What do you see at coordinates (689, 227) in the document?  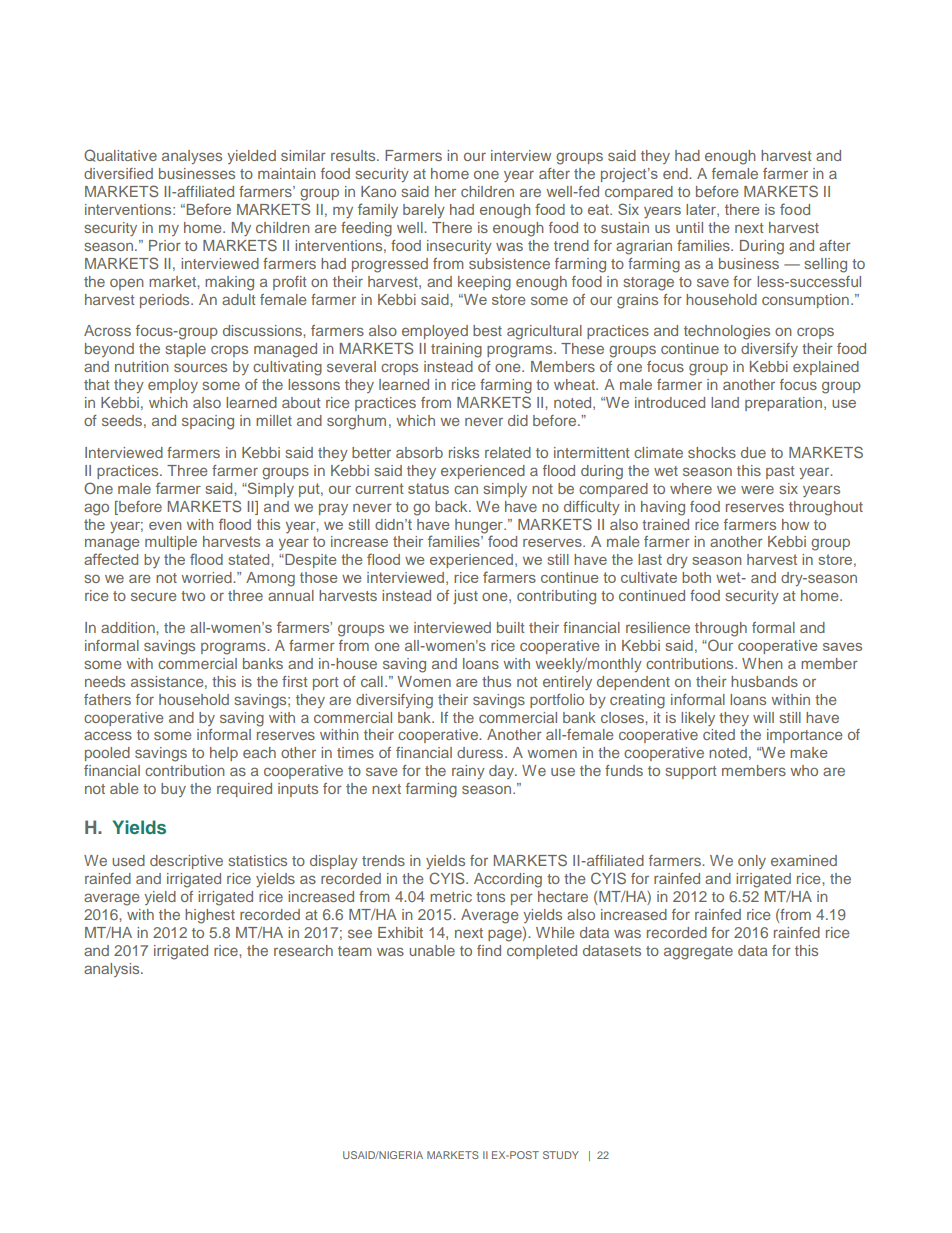 I see `until` at bounding box center [689, 227].
